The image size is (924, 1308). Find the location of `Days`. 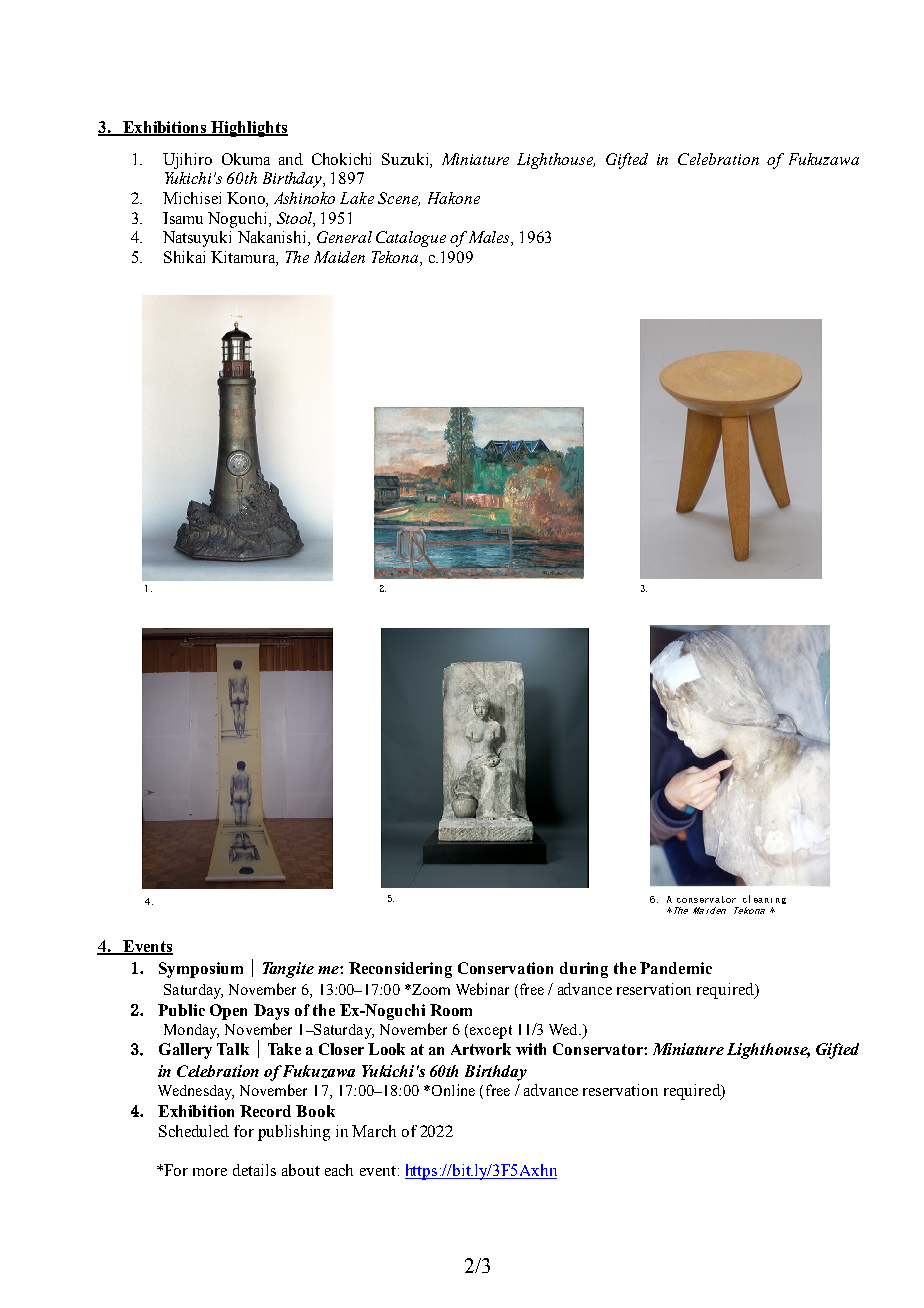

Days is located at coordinates (271, 1012).
